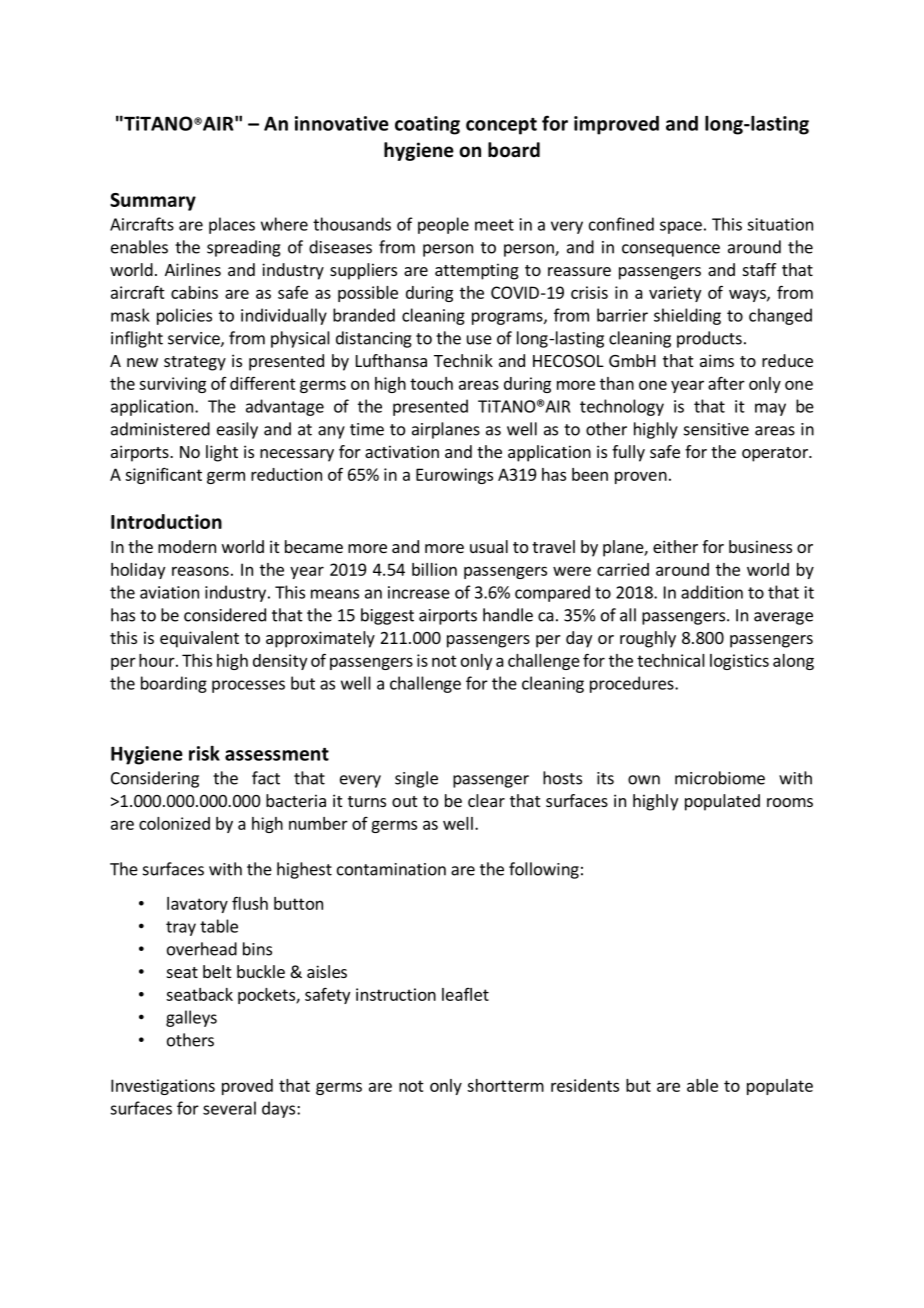 Image resolution: width=924 pixels, height=1308 pixels. I want to click on addition, so click(712, 592).
